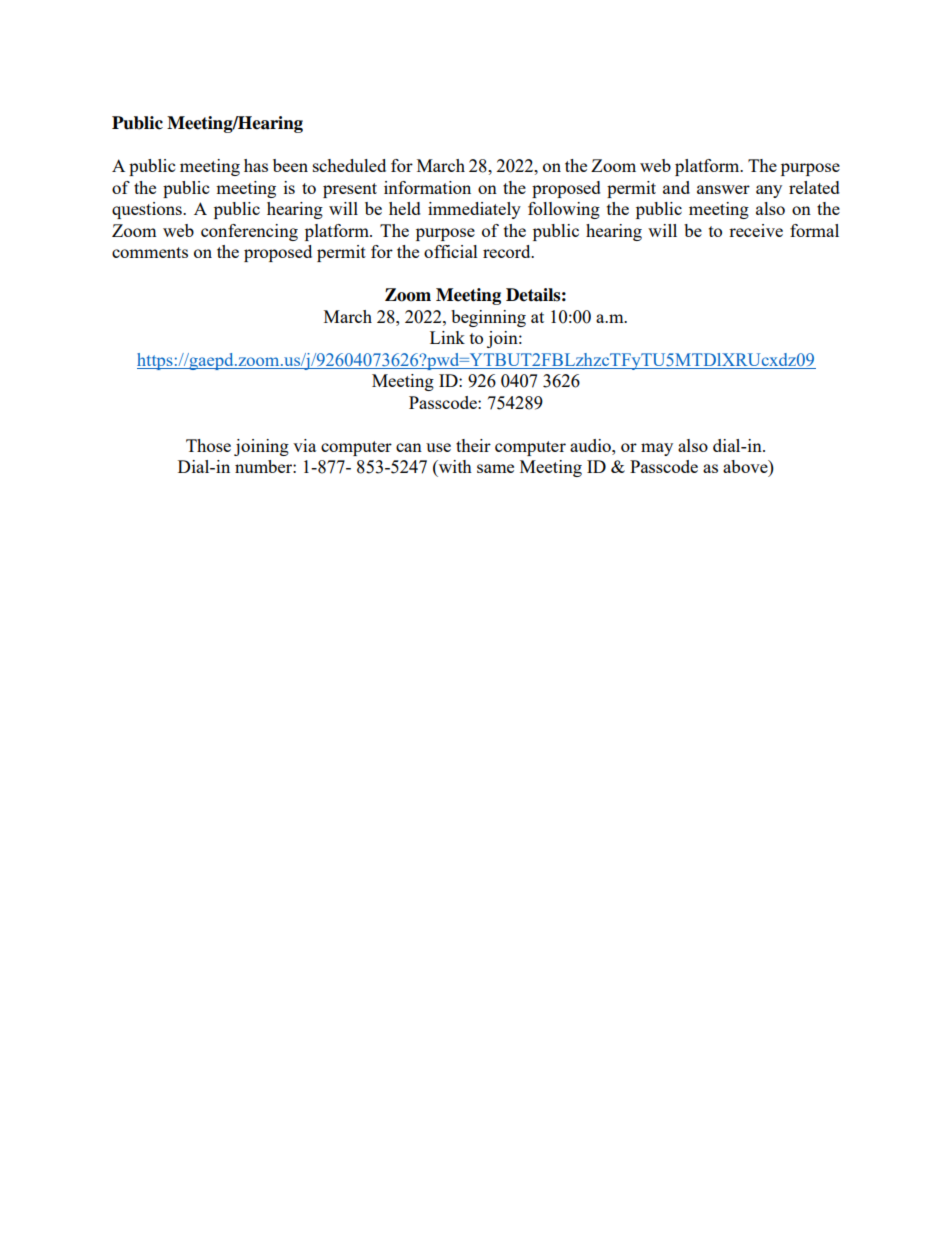 Image resolution: width=952 pixels, height=1233 pixels. What do you see at coordinates (256, 165) in the page?
I see `has` at bounding box center [256, 165].
